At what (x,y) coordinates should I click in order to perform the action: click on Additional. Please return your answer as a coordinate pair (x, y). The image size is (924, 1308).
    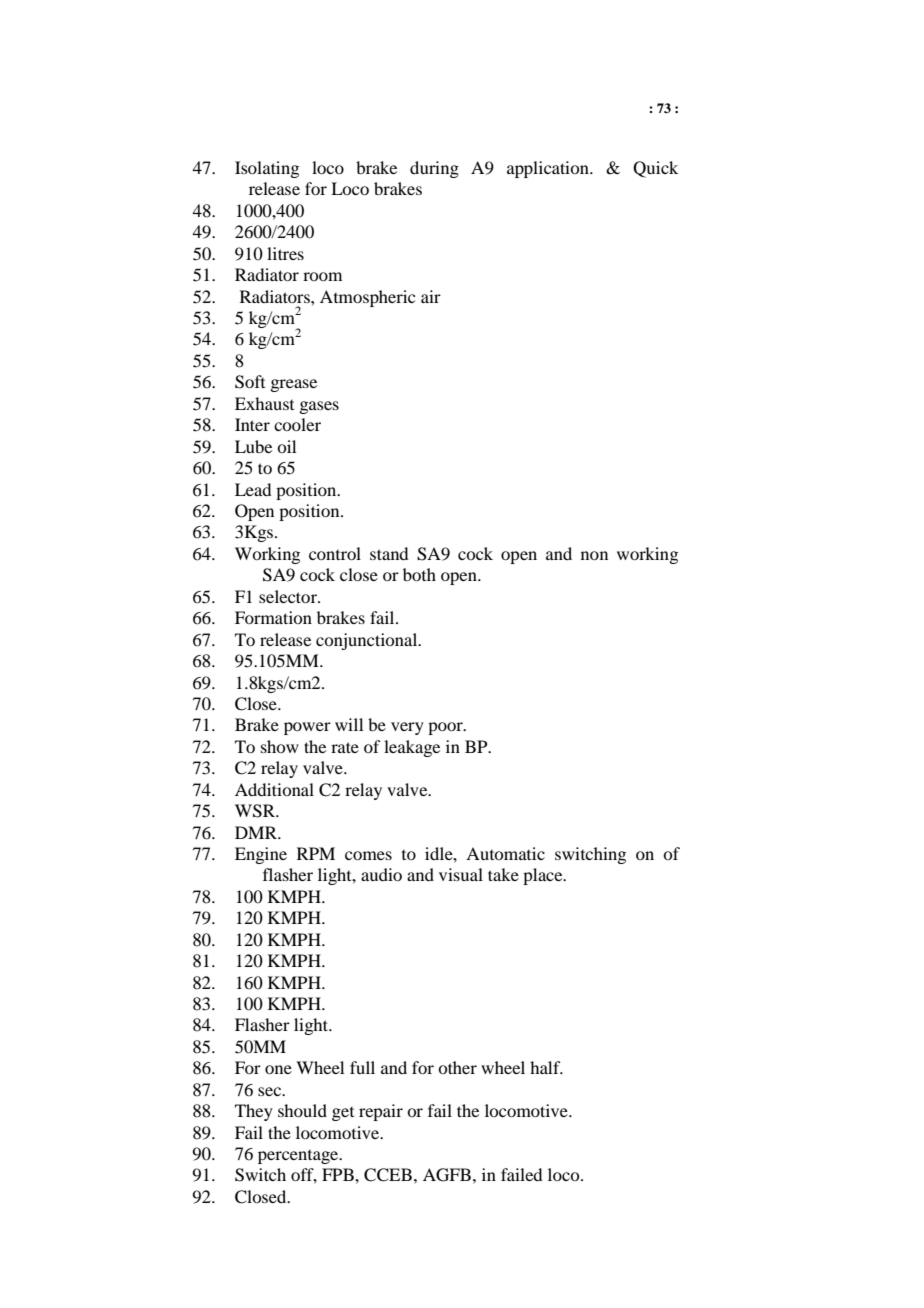
    Looking at the image, I should click on (274, 789).
